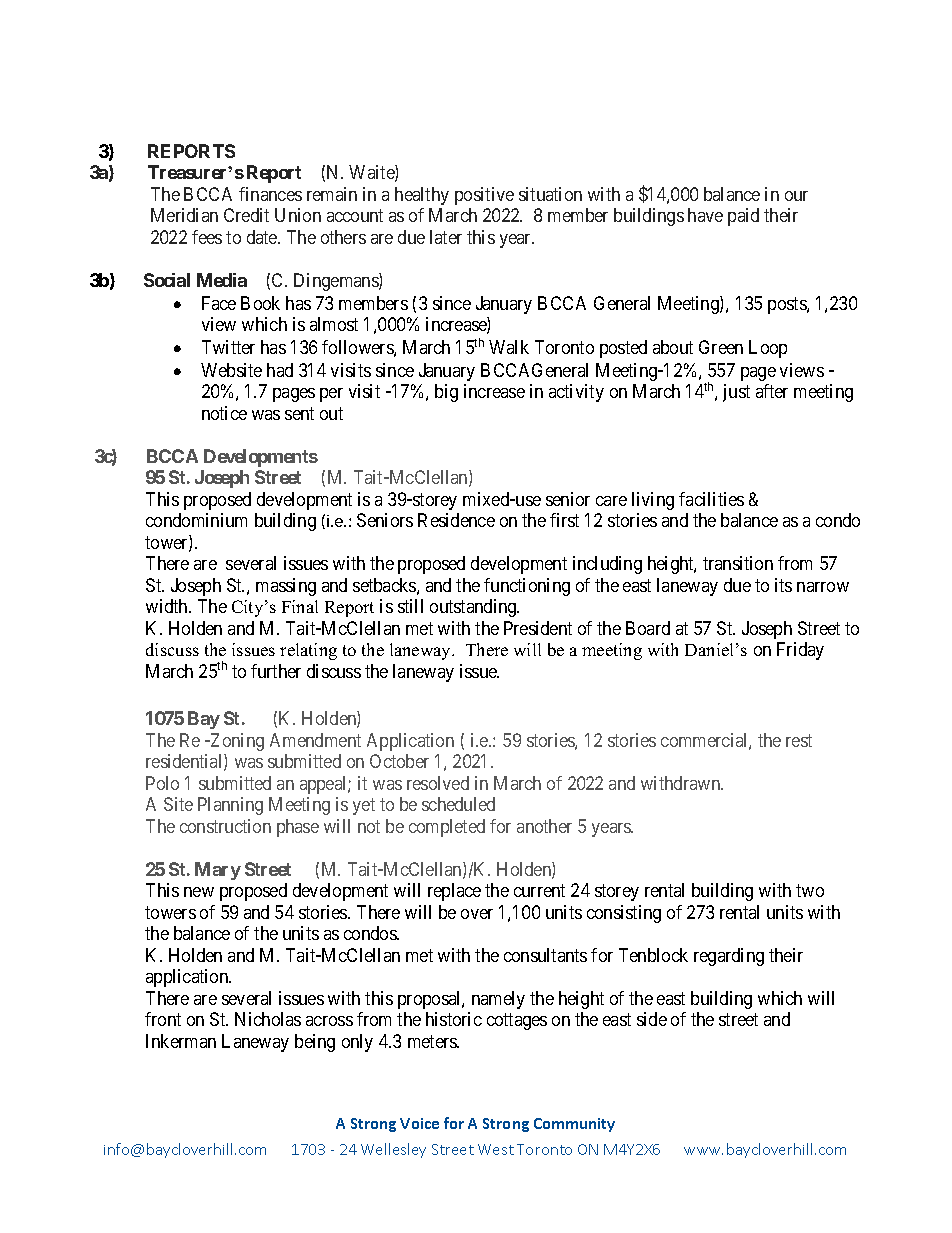 The width and height of the image is (952, 1233). I want to click on further, so click(276, 671).
